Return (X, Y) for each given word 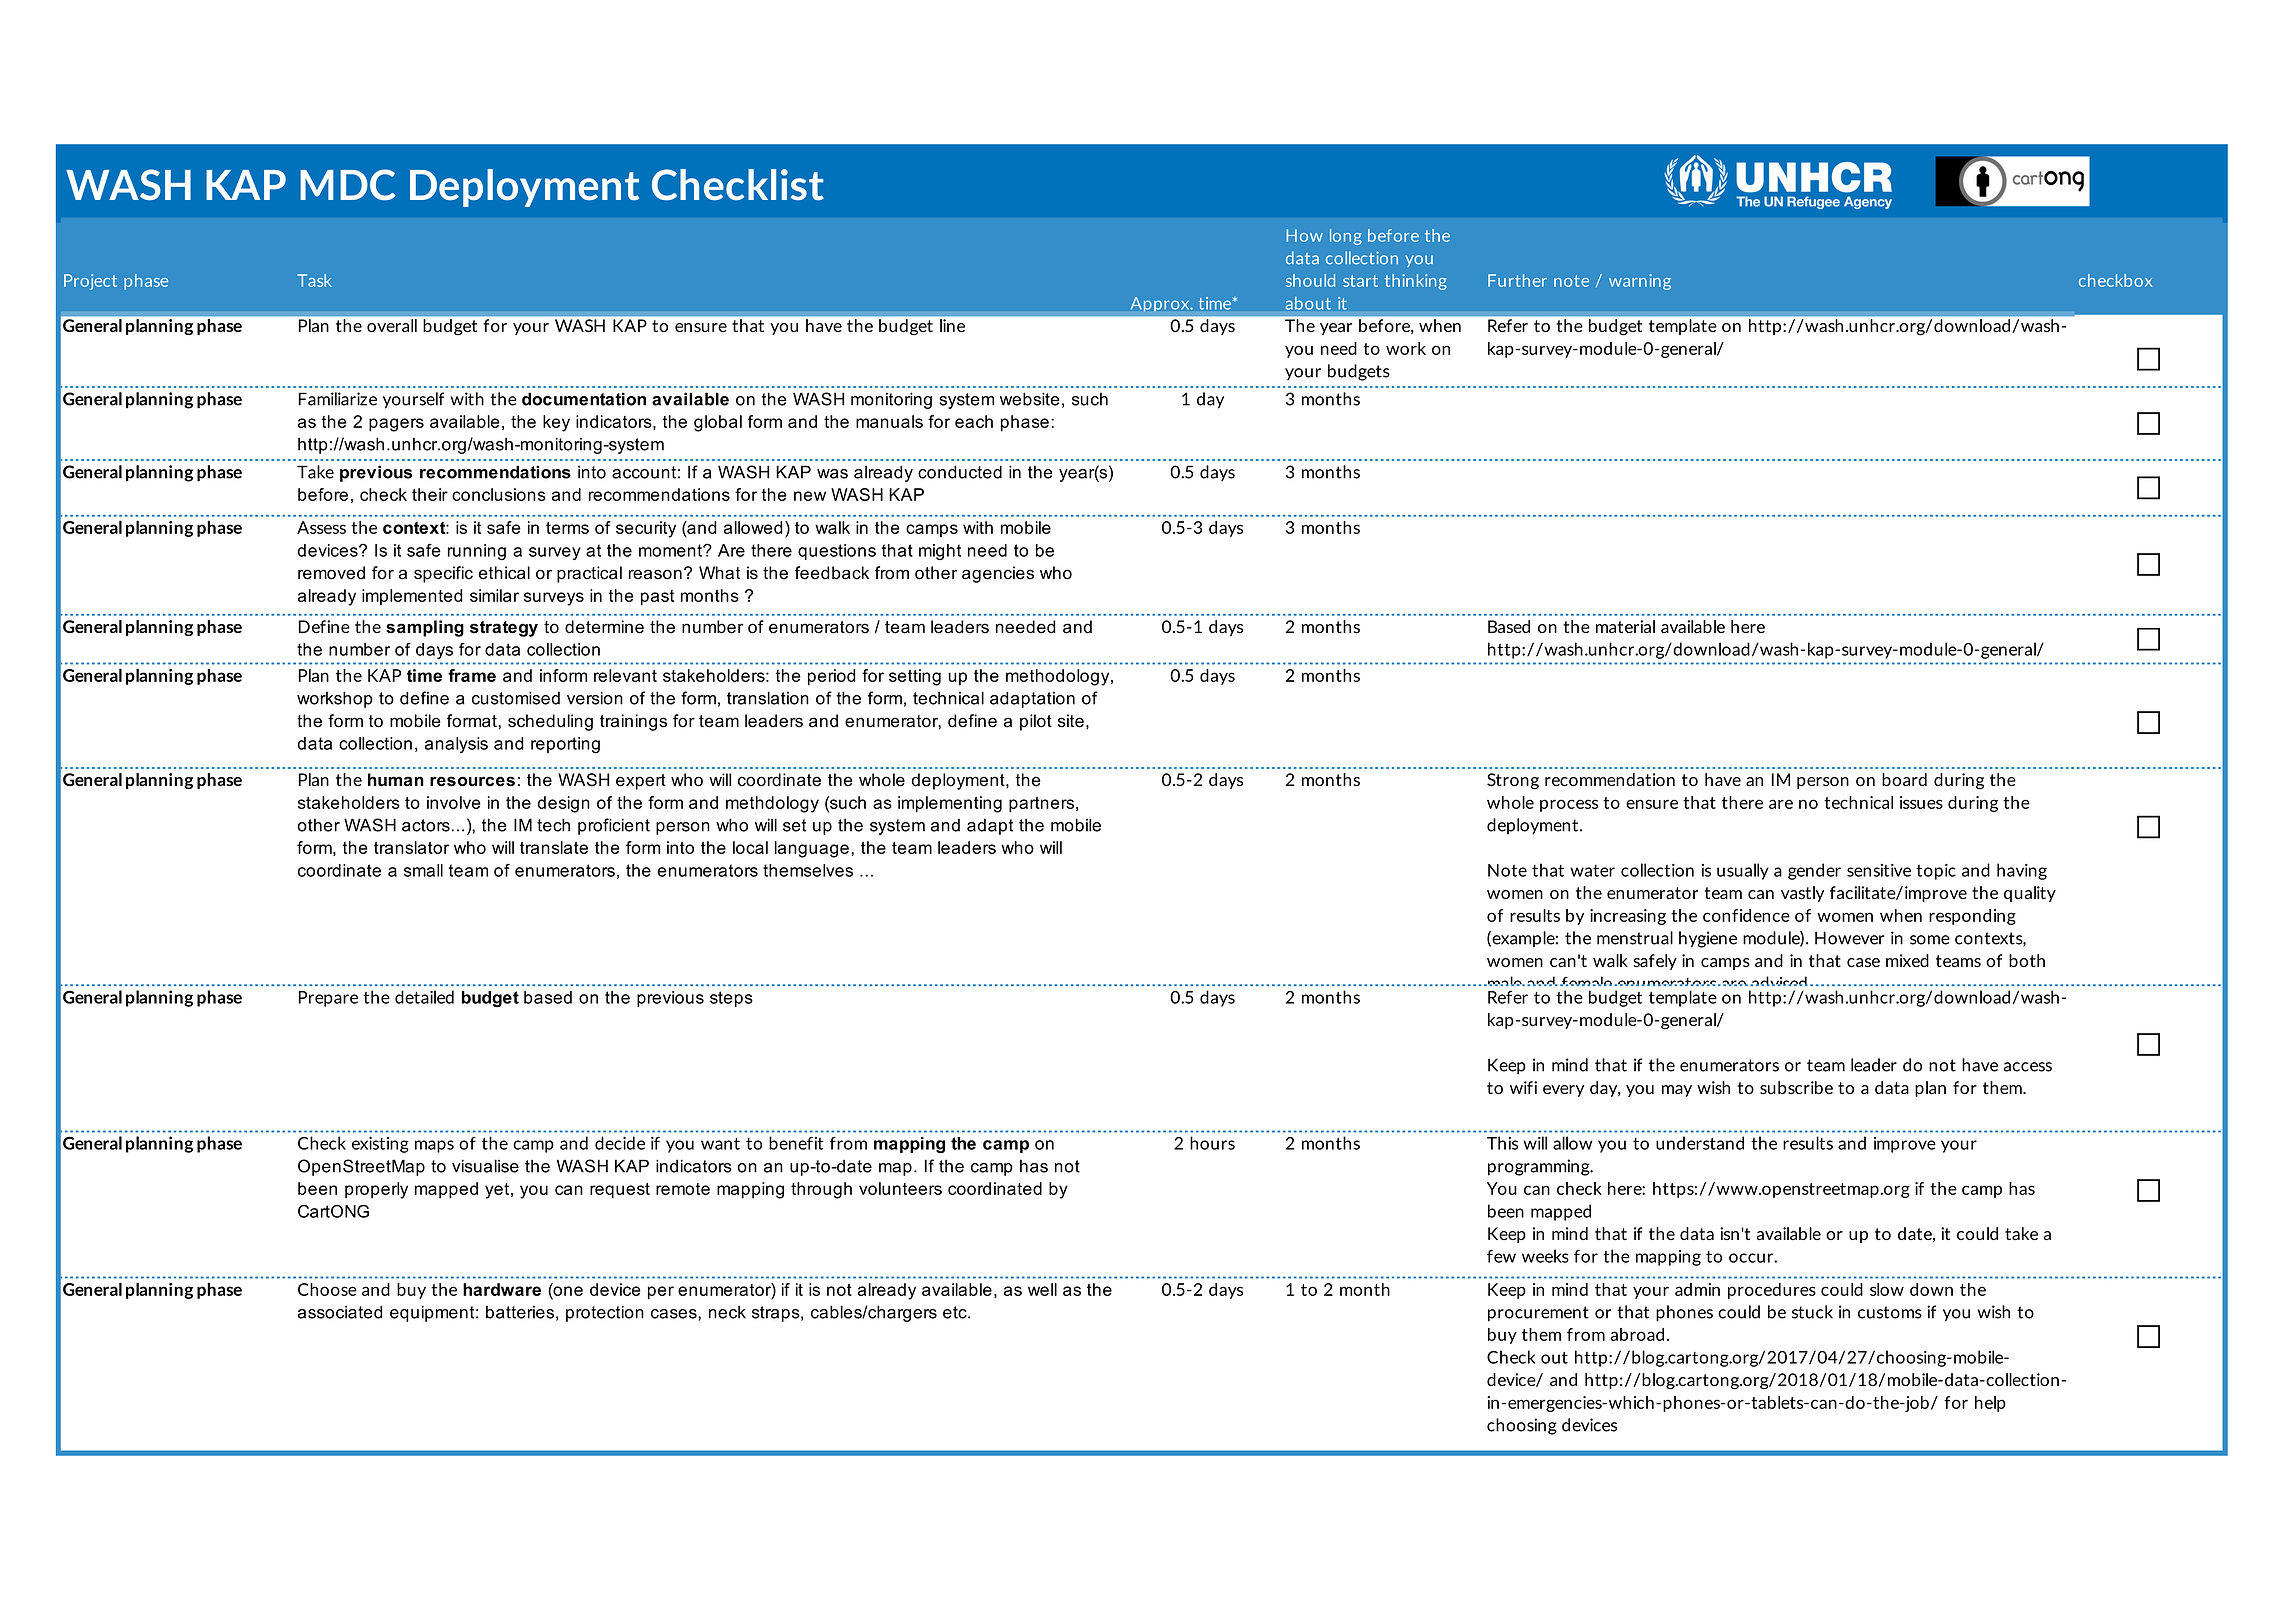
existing (380, 1145)
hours (1212, 1143)
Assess (321, 527)
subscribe (1796, 1087)
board (1904, 779)
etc (956, 1312)
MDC (348, 185)
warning (1640, 282)
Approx (1161, 304)
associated (340, 1312)
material (1625, 626)
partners (1043, 805)
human (396, 780)
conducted (960, 472)
